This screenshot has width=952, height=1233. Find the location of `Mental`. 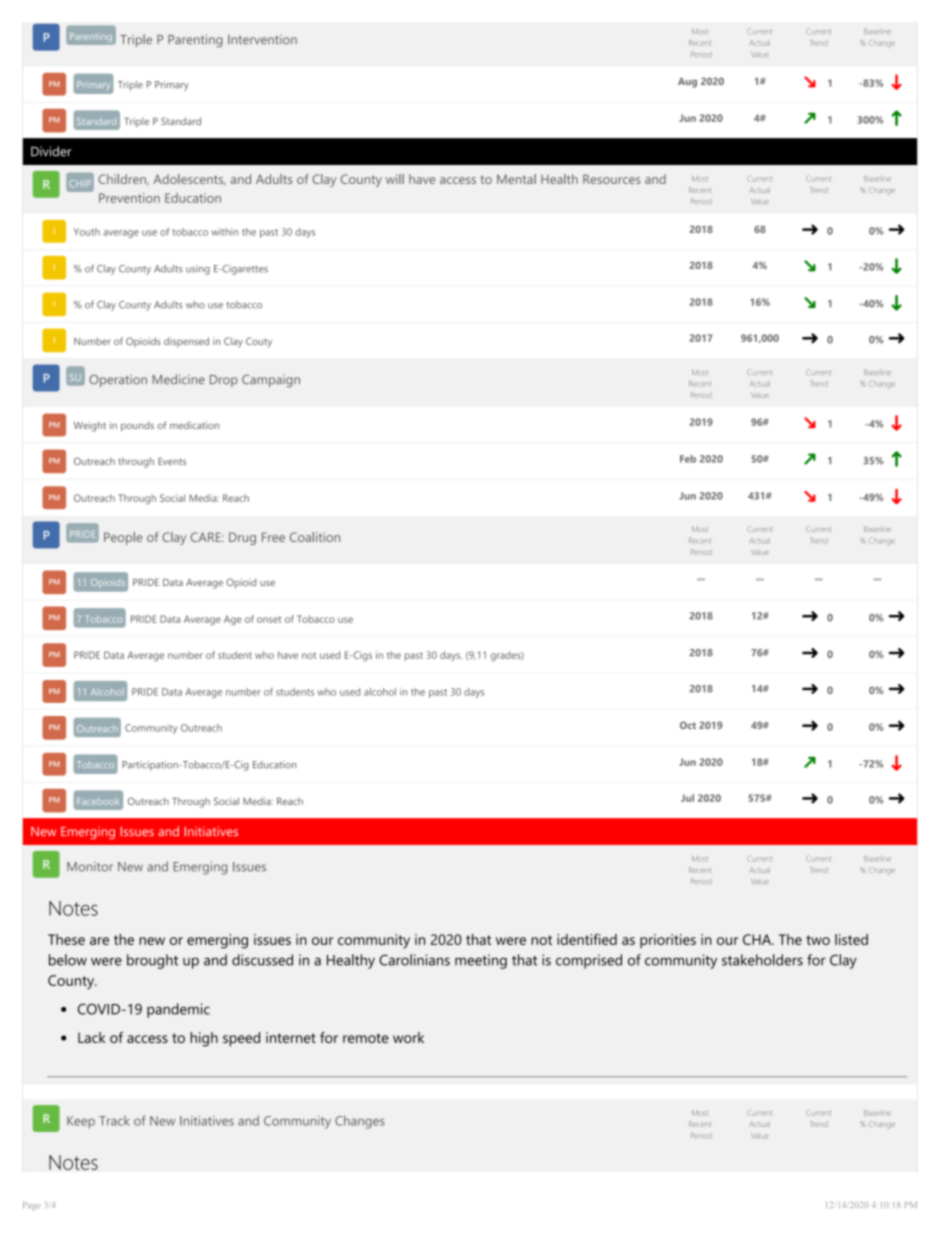

Mental is located at coordinates (516, 179).
